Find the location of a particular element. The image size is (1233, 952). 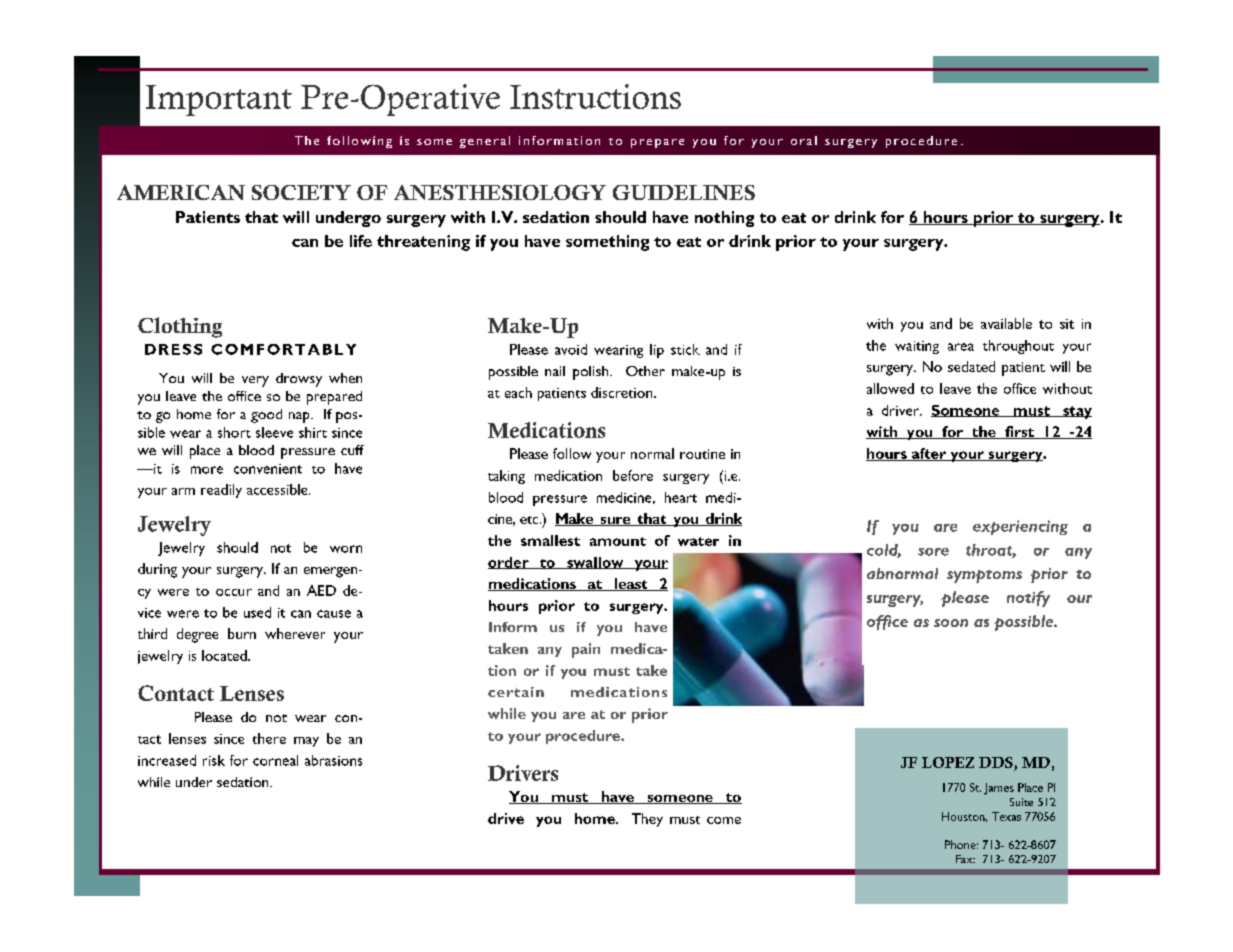

pain is located at coordinates (586, 650).
